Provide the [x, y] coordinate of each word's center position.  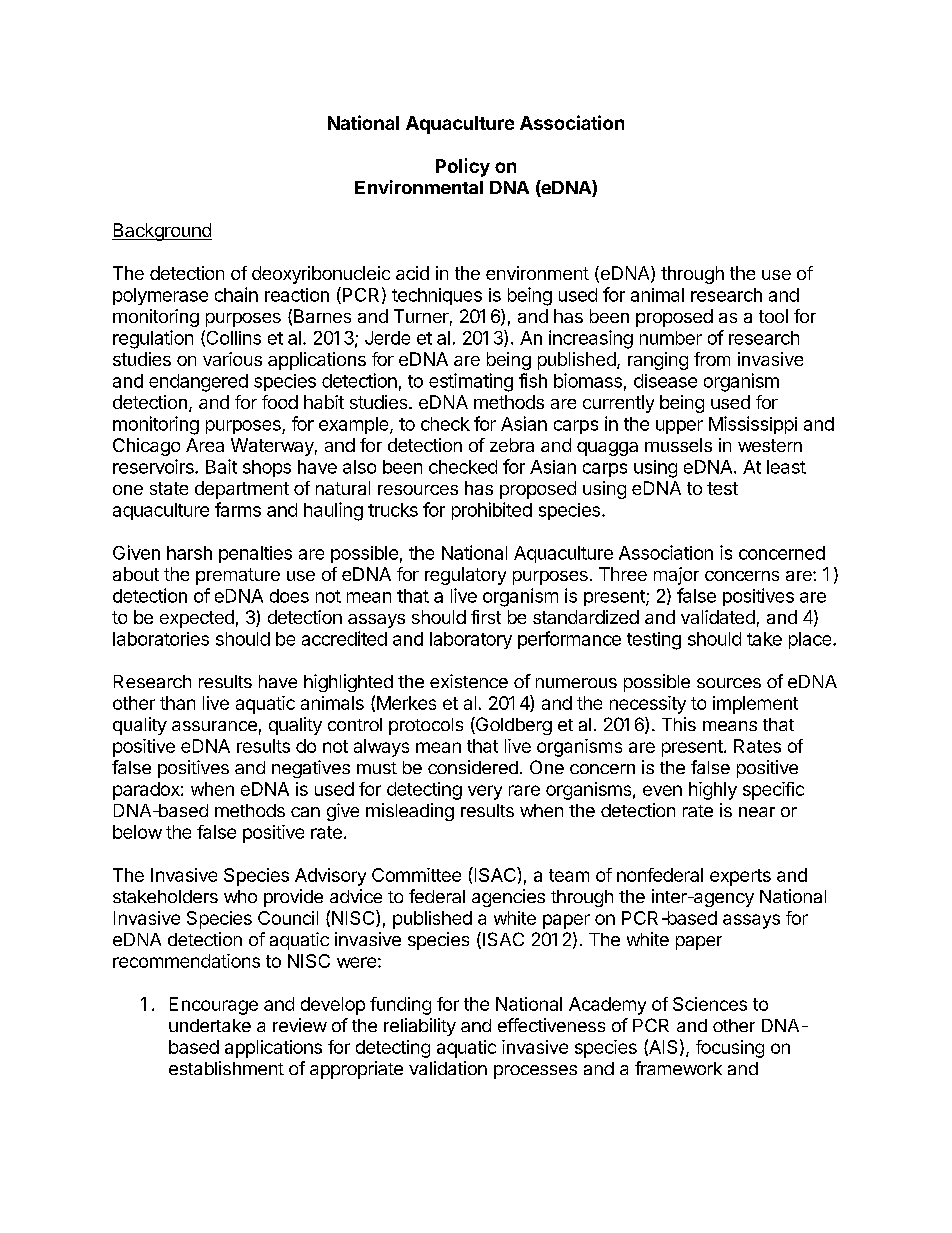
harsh [189, 553]
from [712, 359]
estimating [471, 382]
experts [740, 877]
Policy [463, 167]
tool [773, 316]
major [676, 576]
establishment [226, 1068]
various [232, 359]
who [240, 896]
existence [469, 681]
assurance [214, 726]
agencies [508, 898]
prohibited [492, 511]
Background [162, 232]
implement [755, 705]
